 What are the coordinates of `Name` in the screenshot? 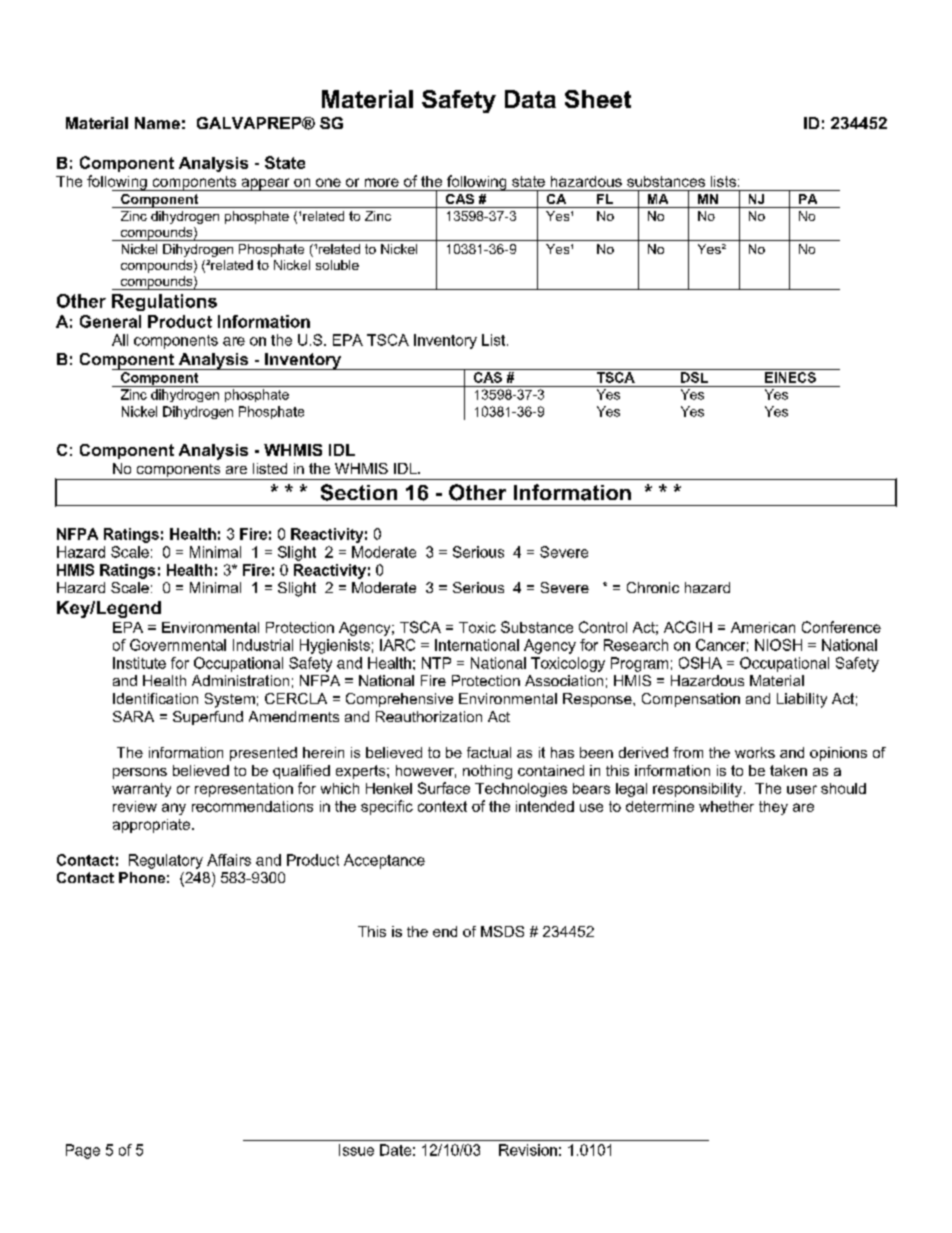 It's located at (157, 123).
